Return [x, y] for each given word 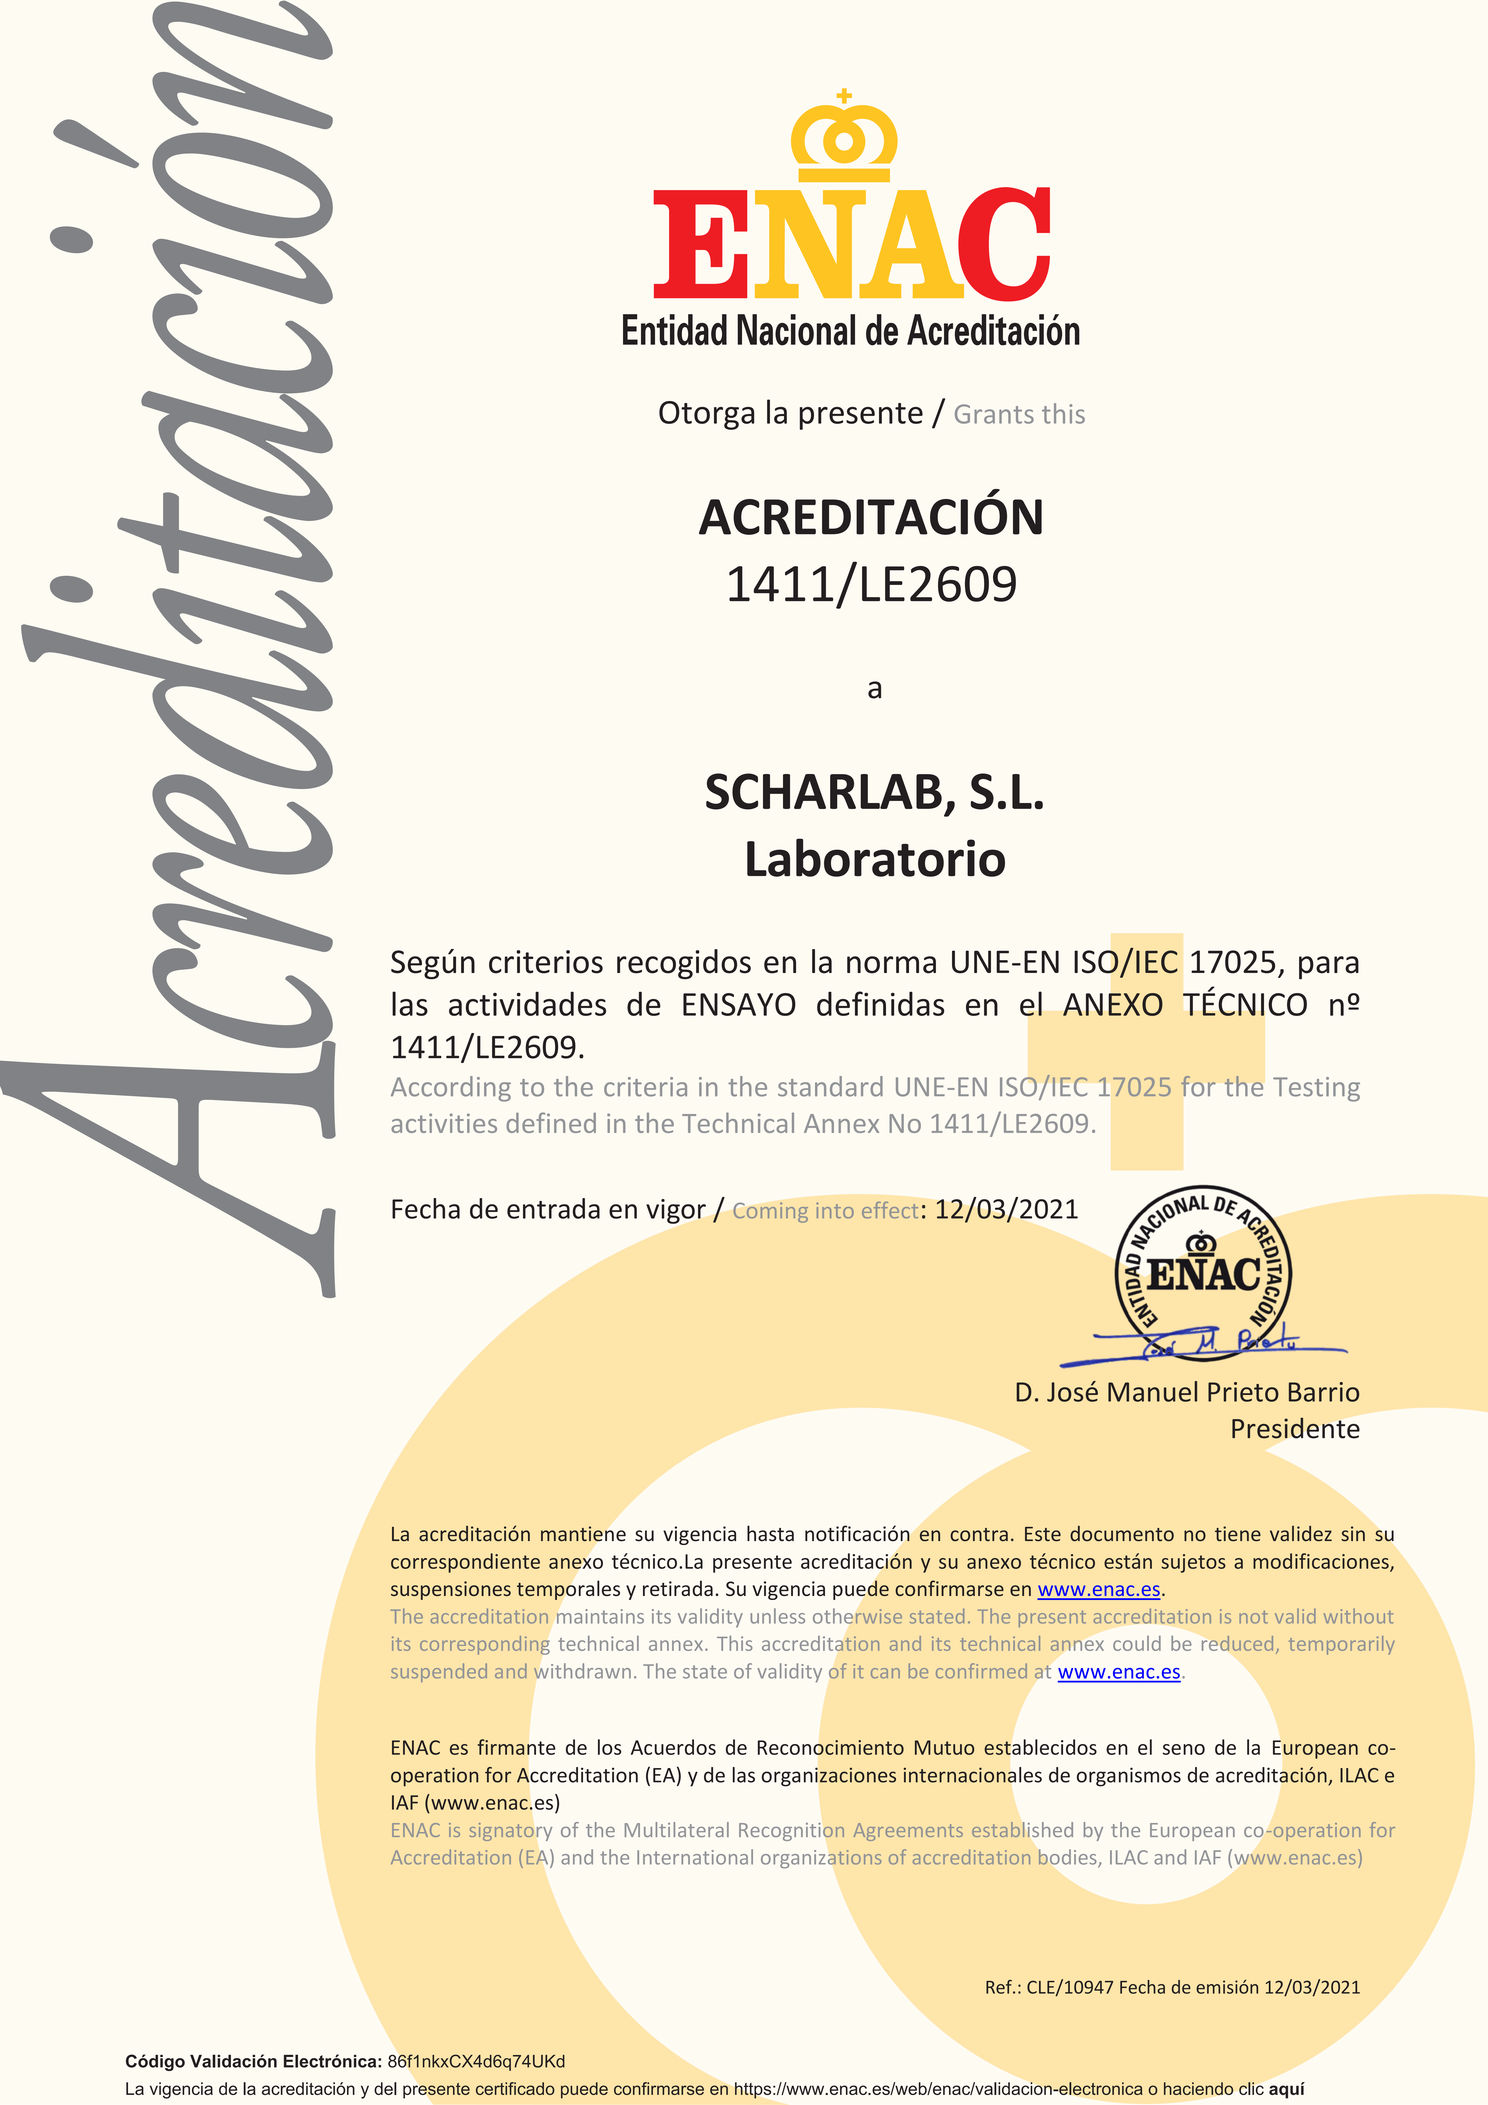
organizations [821, 1859]
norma [891, 965]
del [385, 2088]
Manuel [1152, 1391]
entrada [553, 1208]
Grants [994, 414]
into [835, 1210]
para [1329, 968]
